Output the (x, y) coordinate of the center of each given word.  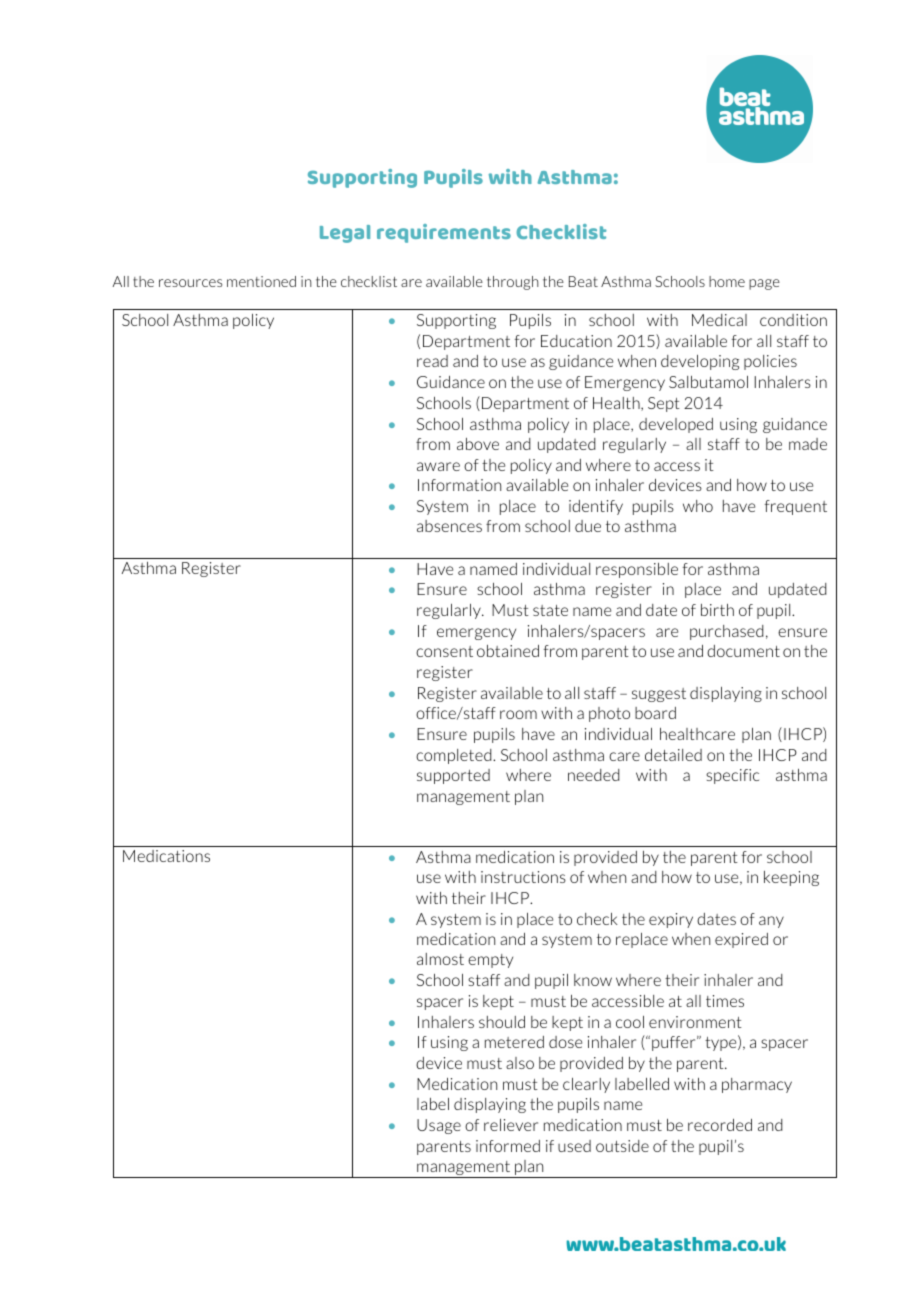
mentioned (261, 281)
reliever (511, 1125)
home (727, 281)
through (513, 283)
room (518, 714)
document (743, 651)
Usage (439, 1126)
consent (444, 651)
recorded (720, 1125)
